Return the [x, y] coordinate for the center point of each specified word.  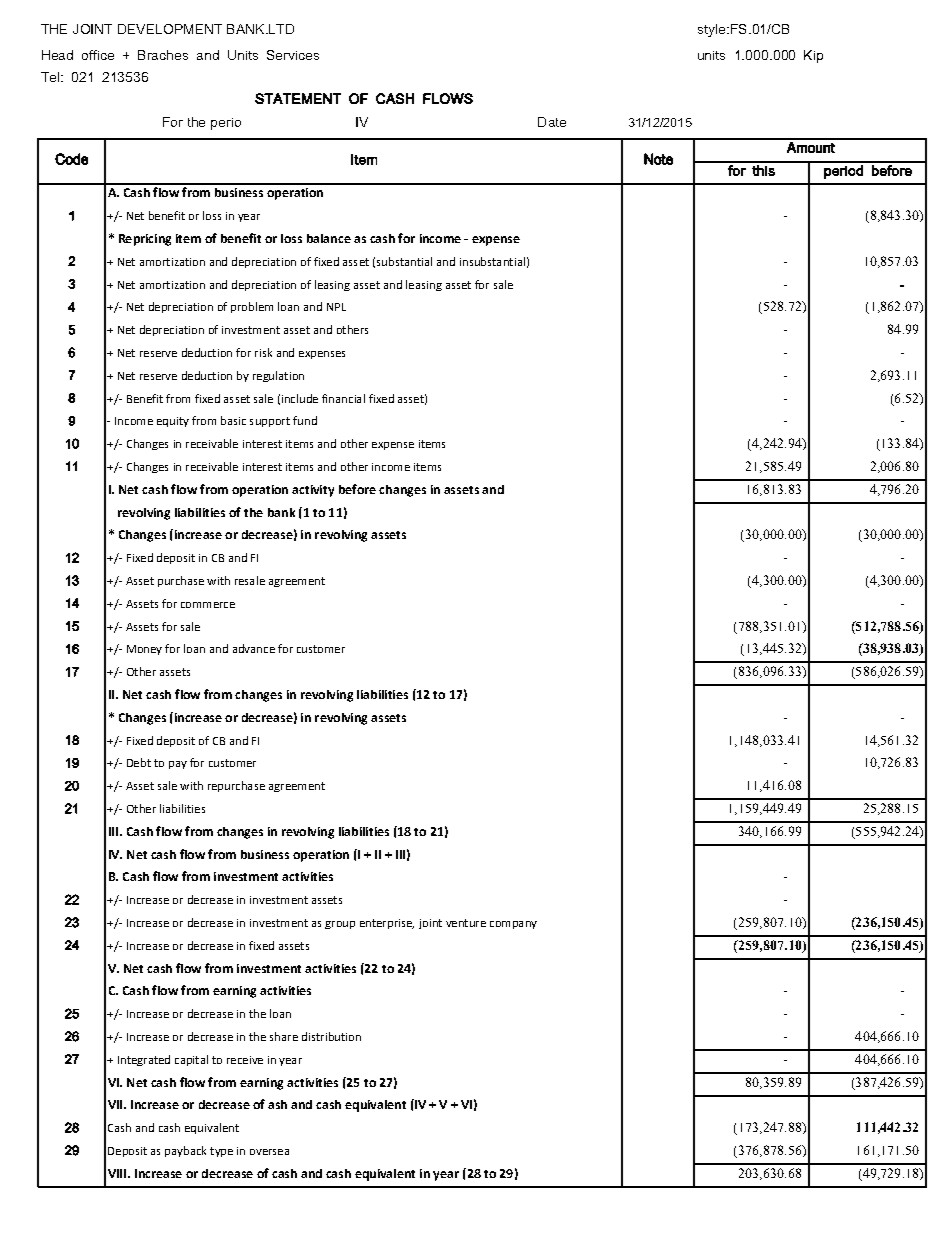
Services [293, 55]
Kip [813, 56]
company [513, 925]
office [98, 55]
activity [313, 491]
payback [185, 1151]
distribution [331, 1036]
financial [343, 398]
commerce [208, 605]
